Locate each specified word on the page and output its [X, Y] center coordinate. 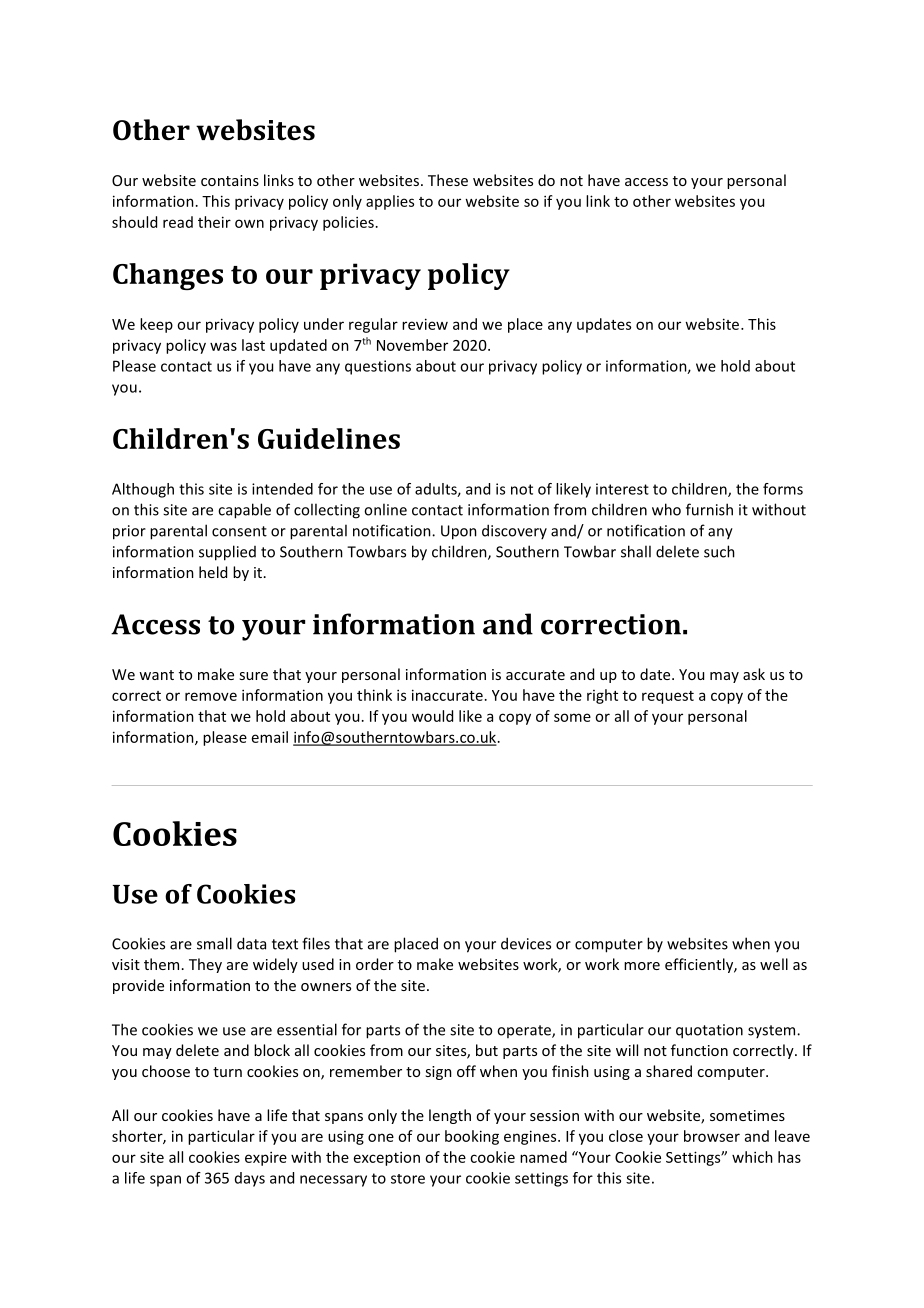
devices [526, 943]
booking [472, 1137]
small [214, 943]
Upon [459, 532]
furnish [709, 509]
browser [712, 1136]
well [774, 964]
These [448, 180]
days [250, 1179]
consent [239, 531]
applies [390, 202]
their [214, 222]
